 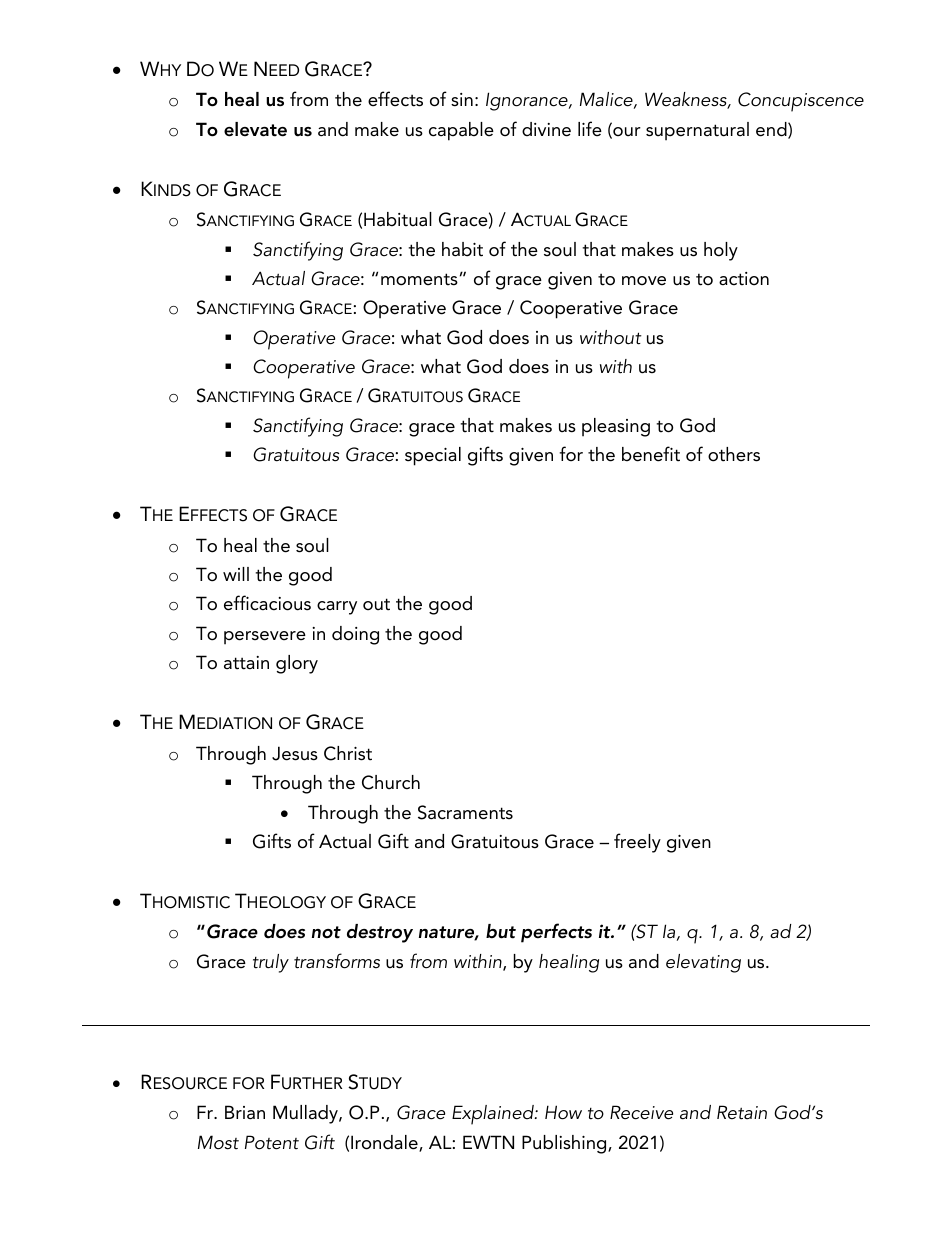 What do you see at coordinates (494, 1115) in the page?
I see `Explained` at bounding box center [494, 1115].
